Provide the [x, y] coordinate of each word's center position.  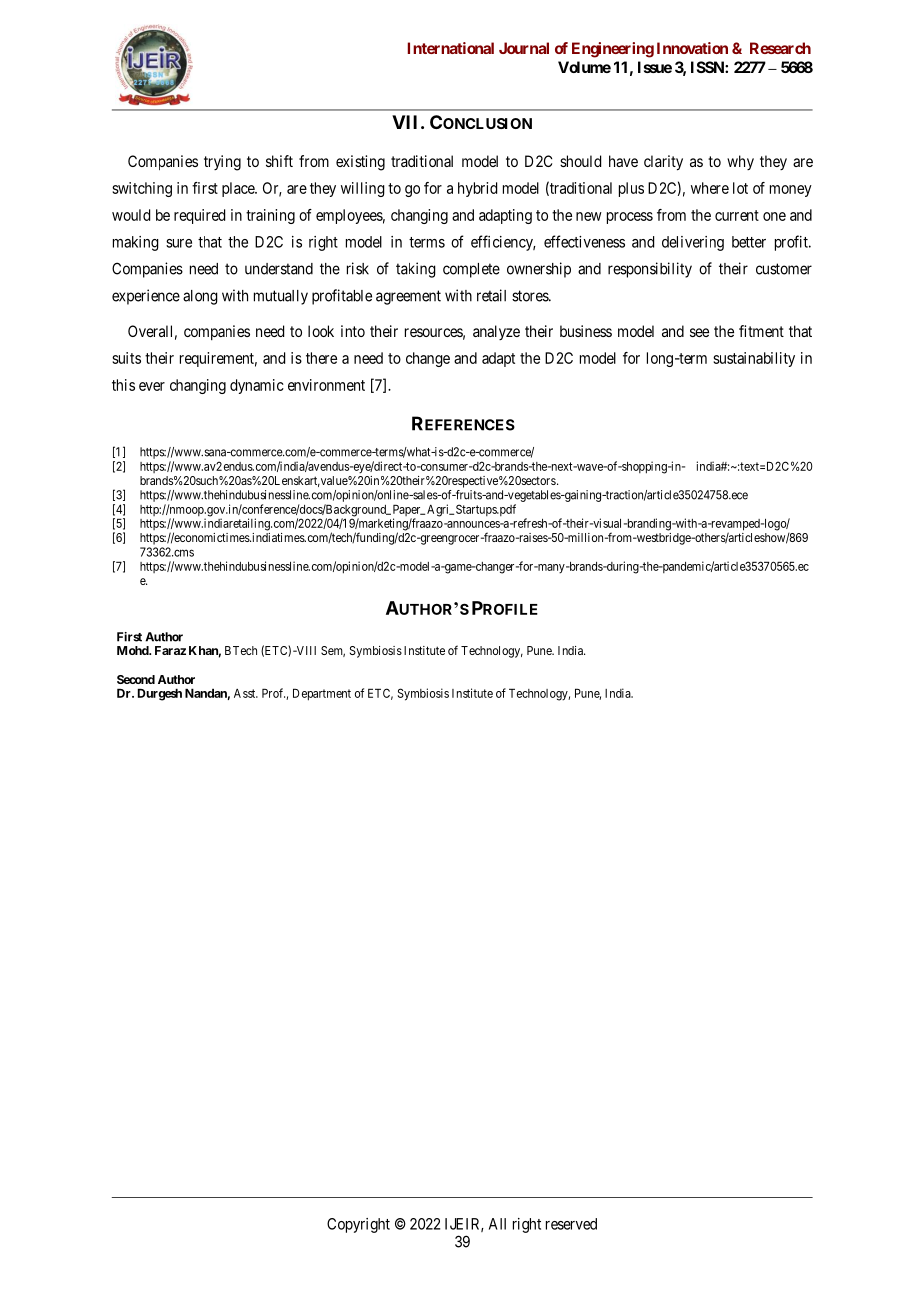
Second [136, 679]
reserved [571, 1224]
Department [322, 694]
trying [222, 163]
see [699, 332]
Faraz [170, 650]
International [451, 48]
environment [326, 385]
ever [152, 386]
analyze [496, 332]
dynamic [257, 386]
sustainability [754, 359]
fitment [761, 331]
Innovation [692, 48]
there [321, 358]
